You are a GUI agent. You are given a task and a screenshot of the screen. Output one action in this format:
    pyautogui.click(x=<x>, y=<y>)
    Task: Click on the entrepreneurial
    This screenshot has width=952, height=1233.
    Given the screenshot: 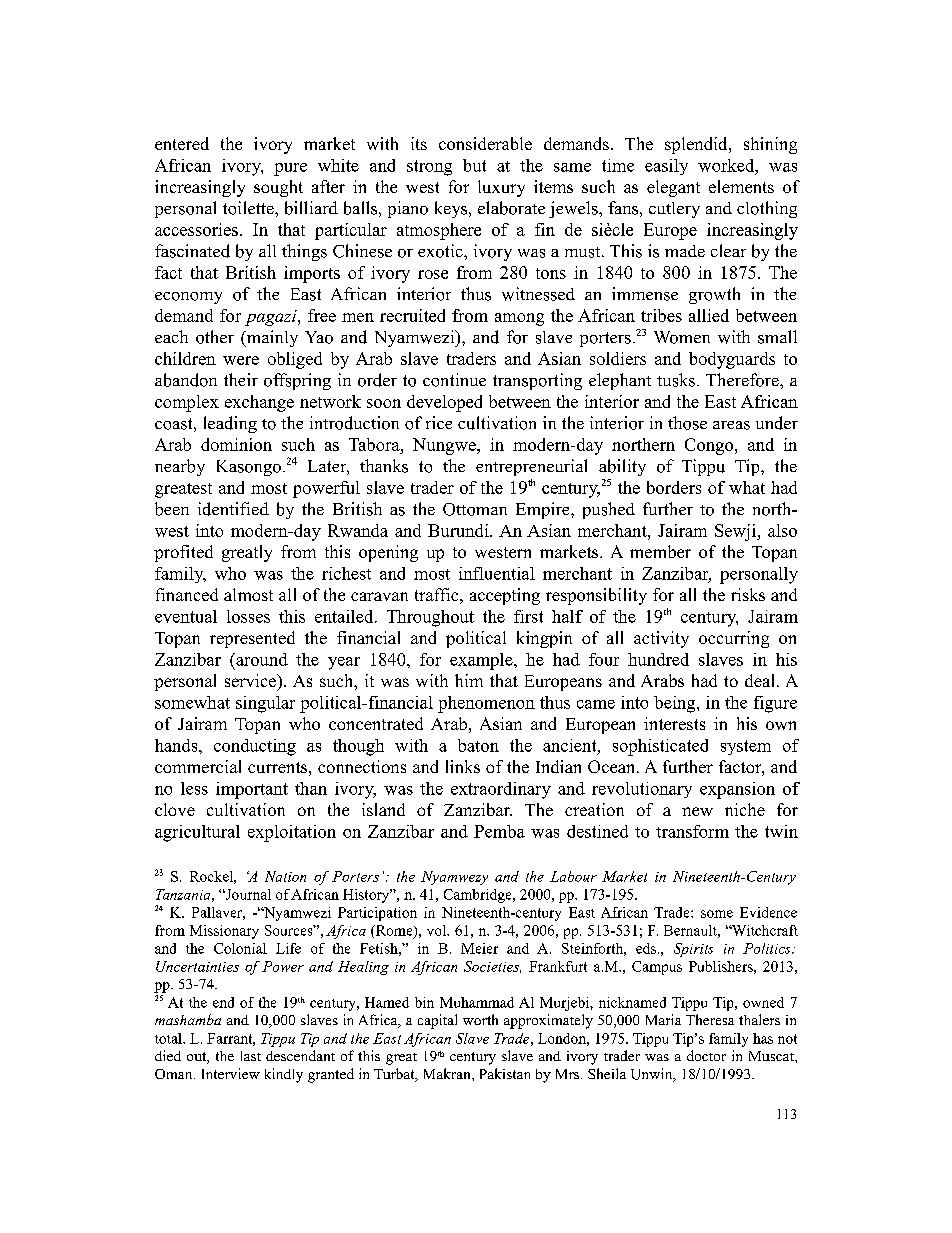 What is the action you would take?
    pyautogui.click(x=531, y=467)
